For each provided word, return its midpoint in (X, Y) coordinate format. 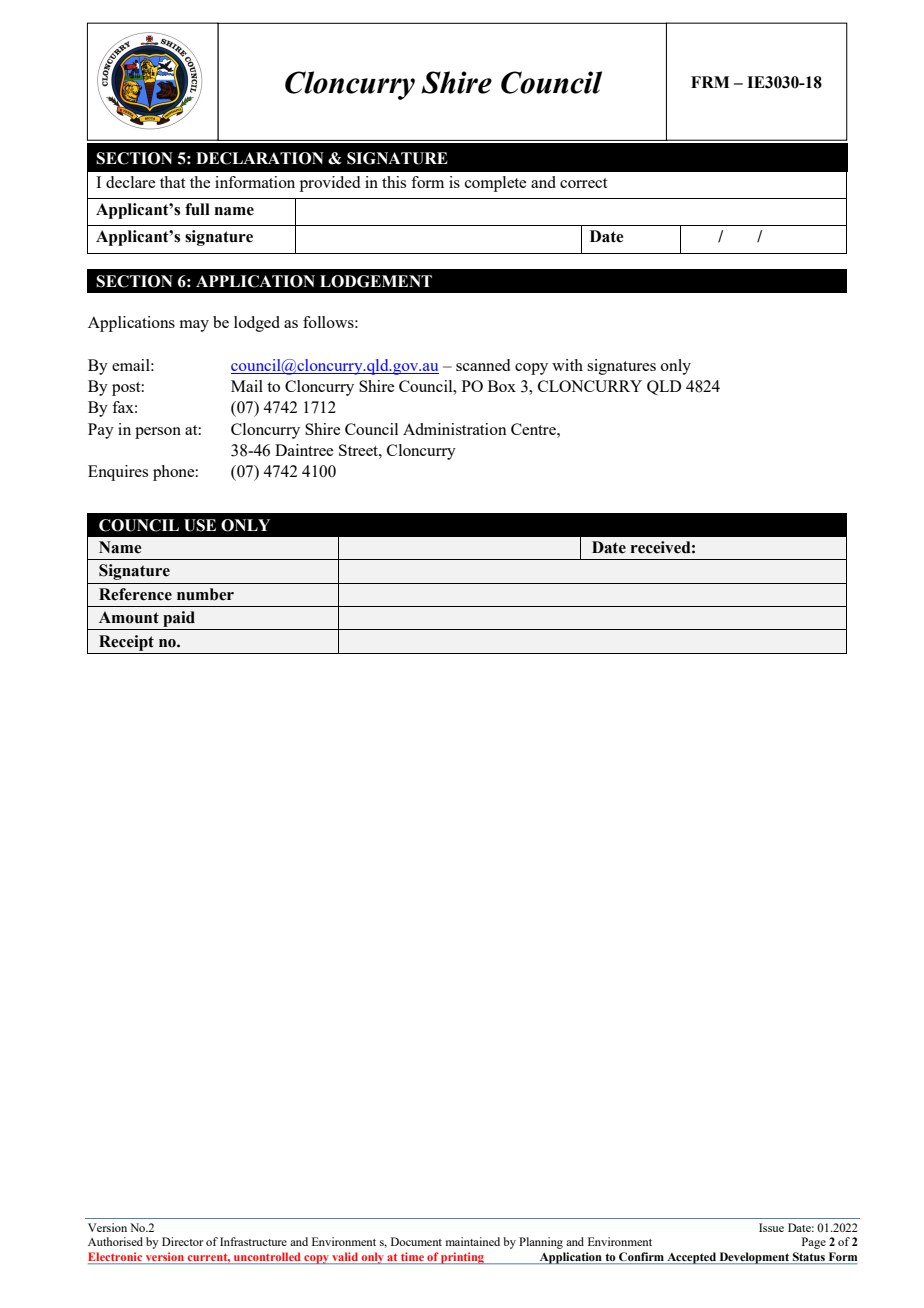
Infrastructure (253, 1241)
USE (200, 525)
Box (502, 386)
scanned (483, 365)
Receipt (126, 643)
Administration (455, 429)
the (200, 182)
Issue (771, 1227)
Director (182, 1241)
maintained (473, 1241)
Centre (534, 429)
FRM (710, 82)
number (205, 594)
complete (495, 184)
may (194, 326)
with (567, 365)
